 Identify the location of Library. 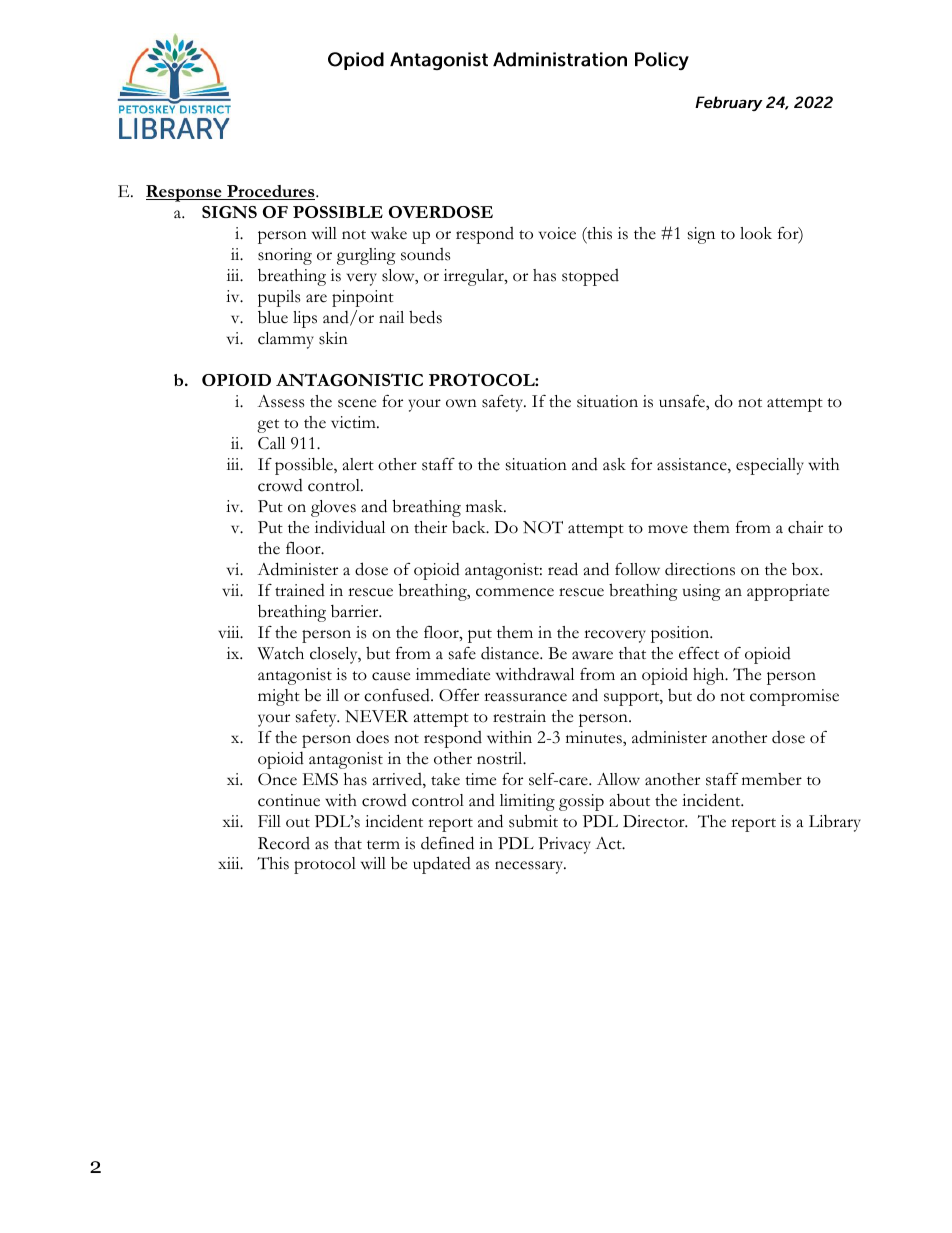
(835, 823).
